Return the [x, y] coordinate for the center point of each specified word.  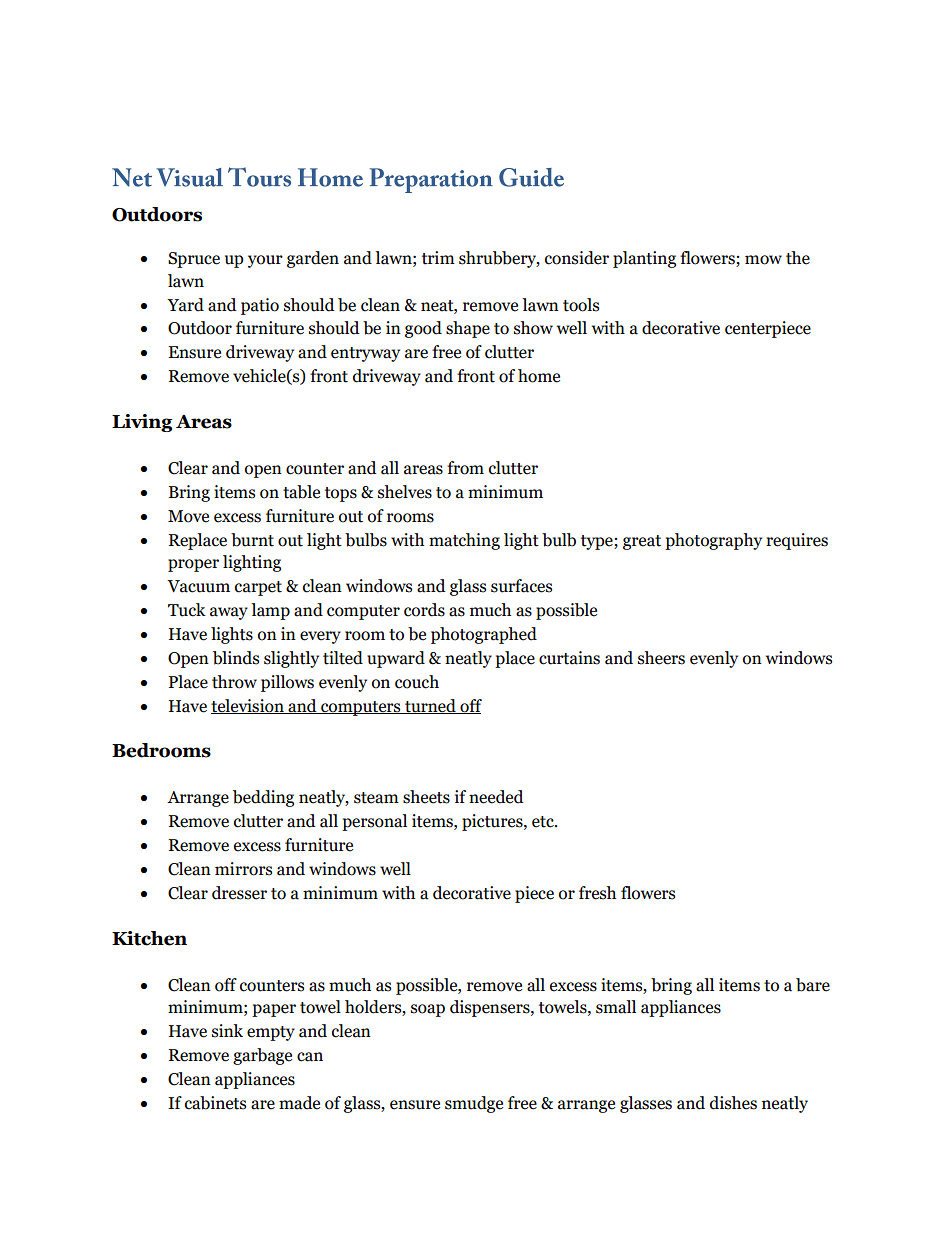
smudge [474, 1104]
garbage [262, 1056]
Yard [185, 305]
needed [496, 797]
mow [763, 260]
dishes [733, 1103]
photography [713, 541]
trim [438, 258]
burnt [252, 540]
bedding [263, 798]
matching [464, 541]
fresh [597, 893]
